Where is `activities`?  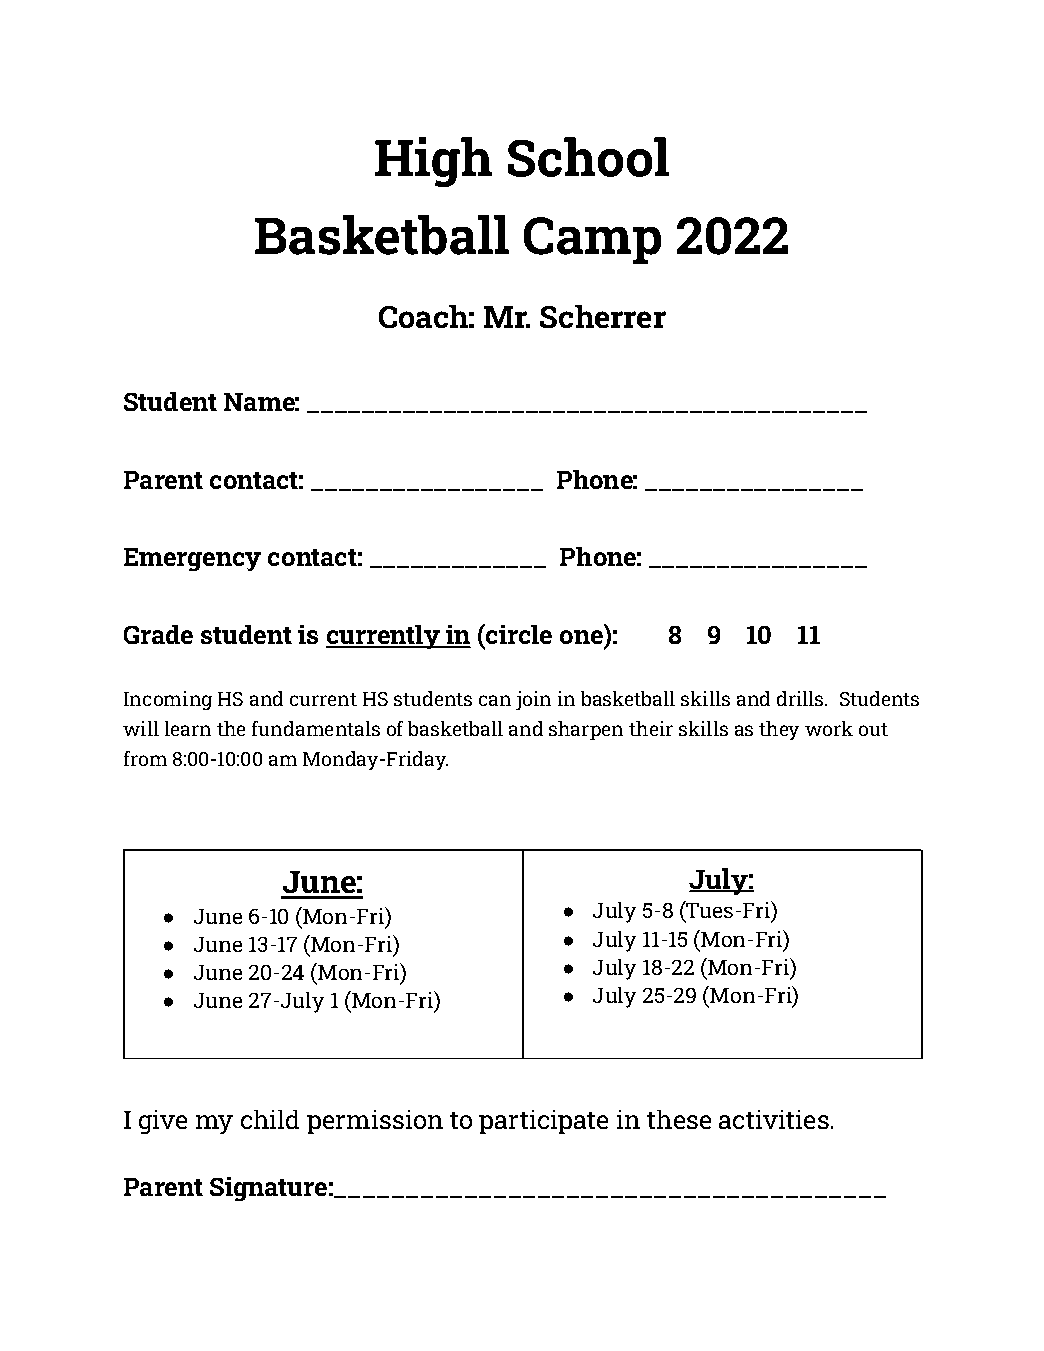
activities is located at coordinates (774, 1119).
